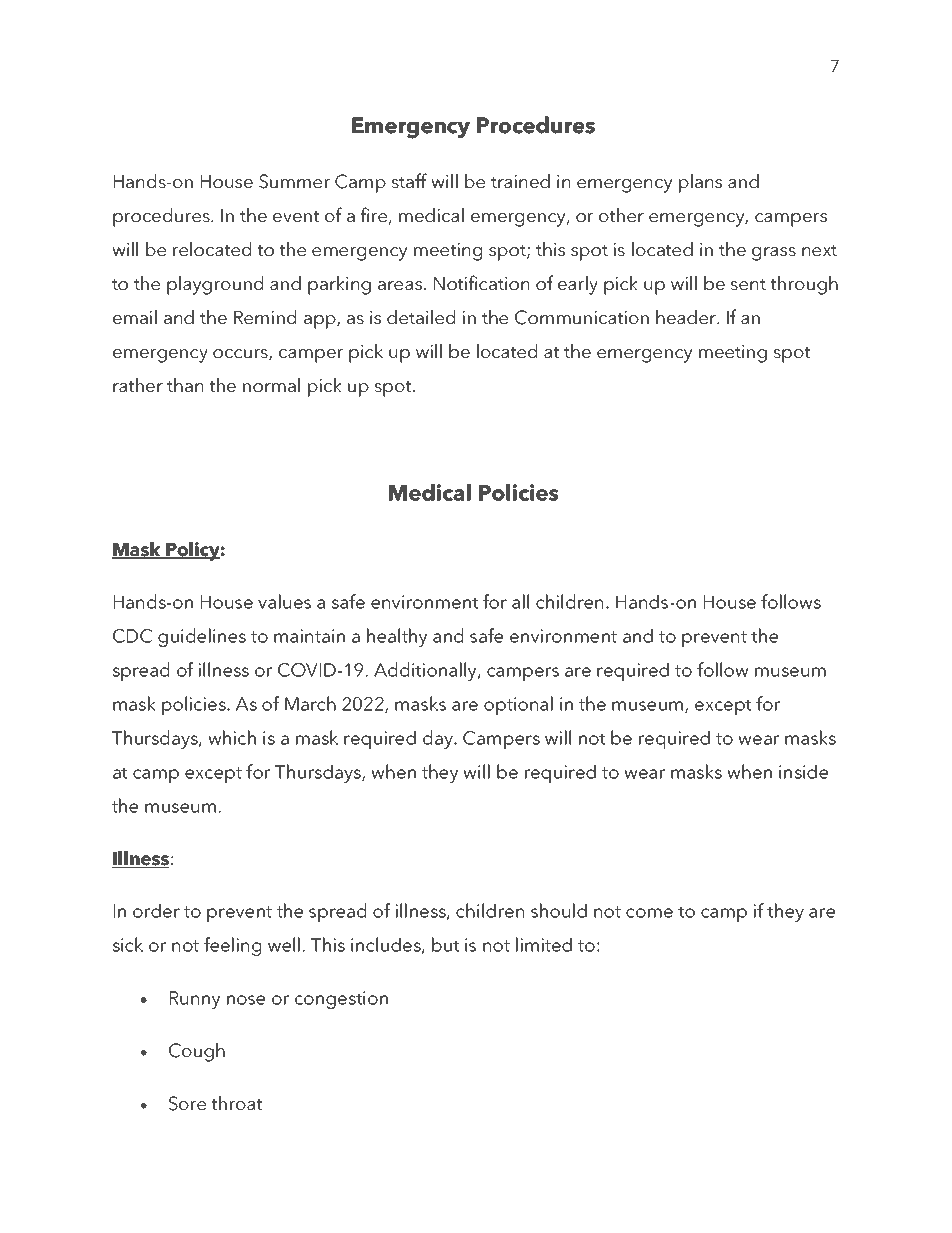 The image size is (952, 1233). What do you see at coordinates (803, 771) in the screenshot?
I see `inside` at bounding box center [803, 771].
